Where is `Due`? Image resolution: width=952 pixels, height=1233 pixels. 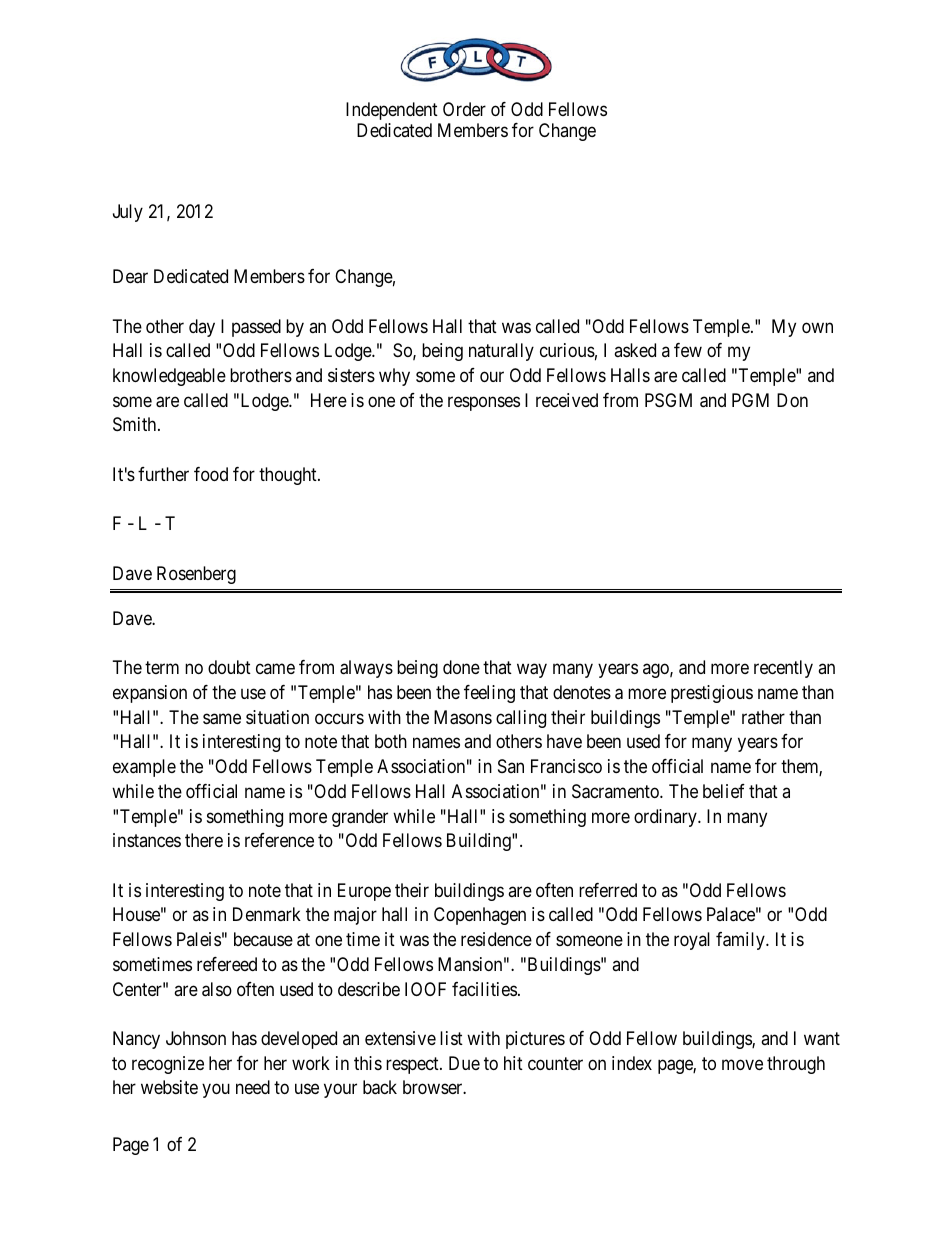
Due is located at coordinates (464, 1063).
